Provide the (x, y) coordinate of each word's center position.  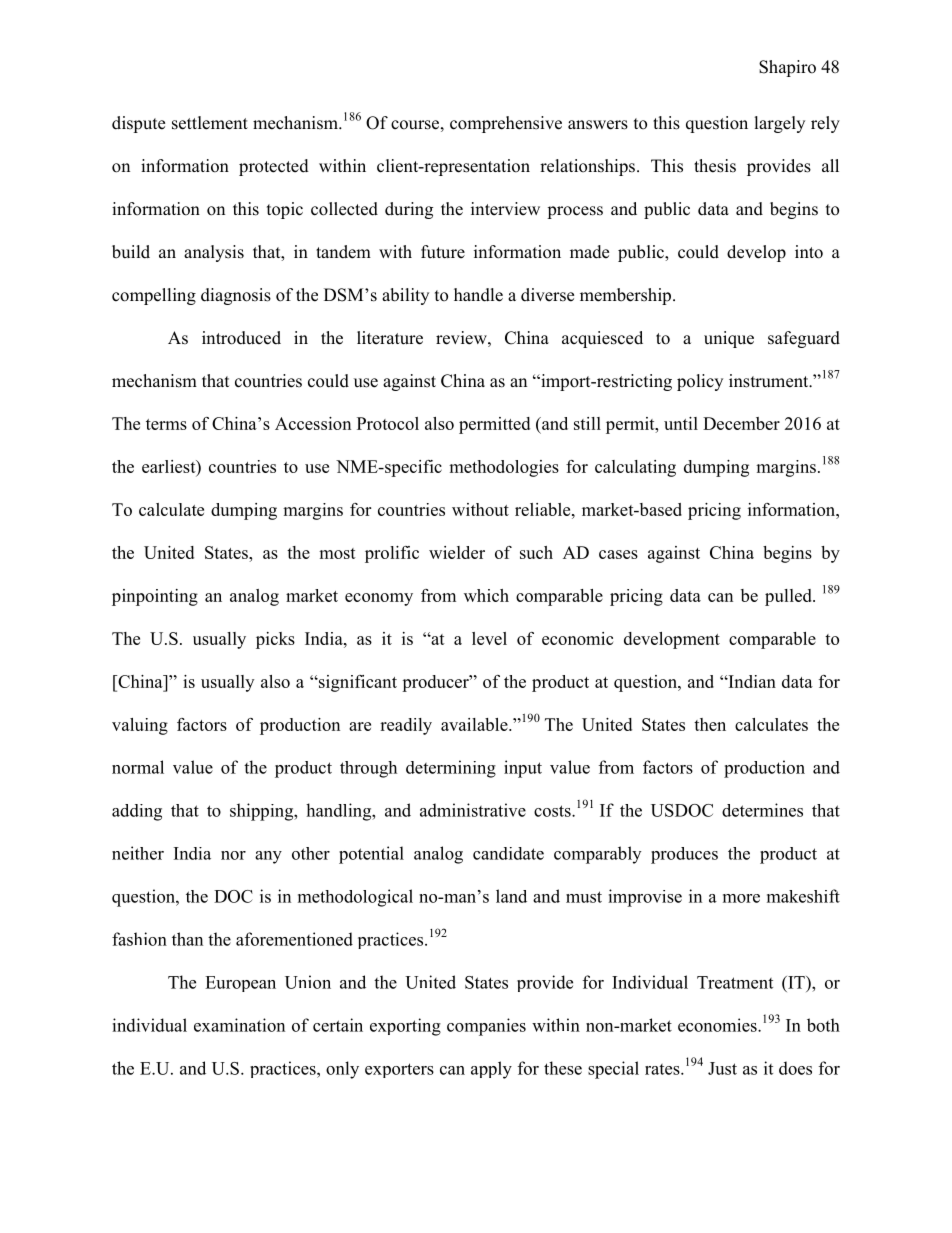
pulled (789, 597)
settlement (210, 123)
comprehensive (506, 124)
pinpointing (155, 597)
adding (137, 812)
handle (478, 295)
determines (762, 810)
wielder (457, 552)
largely (780, 124)
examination (239, 1025)
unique (729, 339)
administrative (473, 810)
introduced (241, 338)
